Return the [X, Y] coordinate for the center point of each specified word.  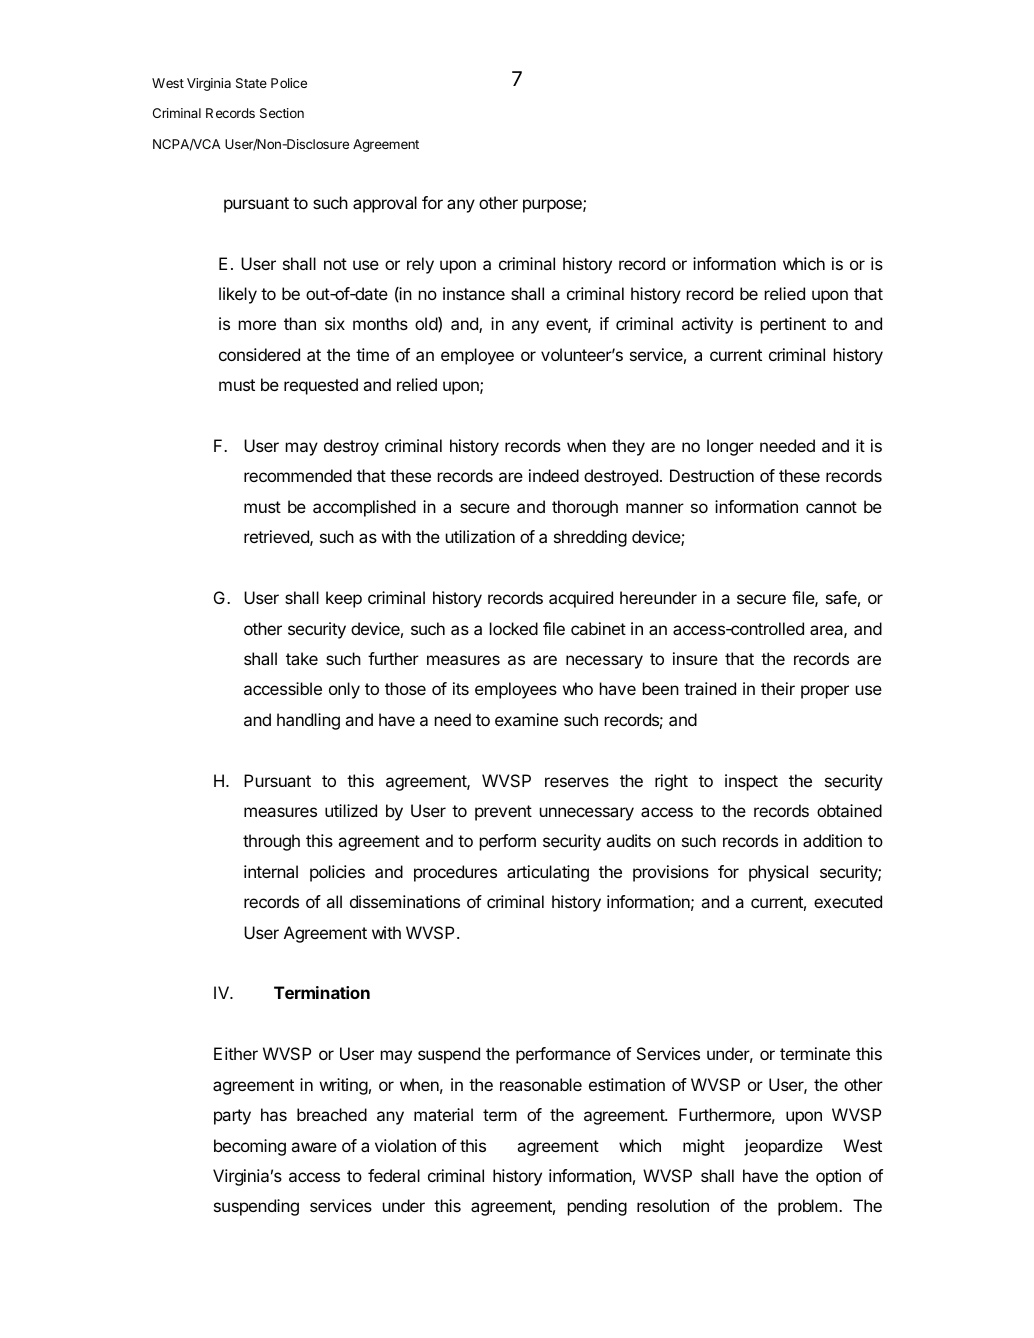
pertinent [793, 325]
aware [314, 1147]
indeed [554, 475]
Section [282, 113]
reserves [577, 782]
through [271, 842]
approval [385, 204]
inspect [751, 782]
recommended [298, 475]
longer [730, 447]
